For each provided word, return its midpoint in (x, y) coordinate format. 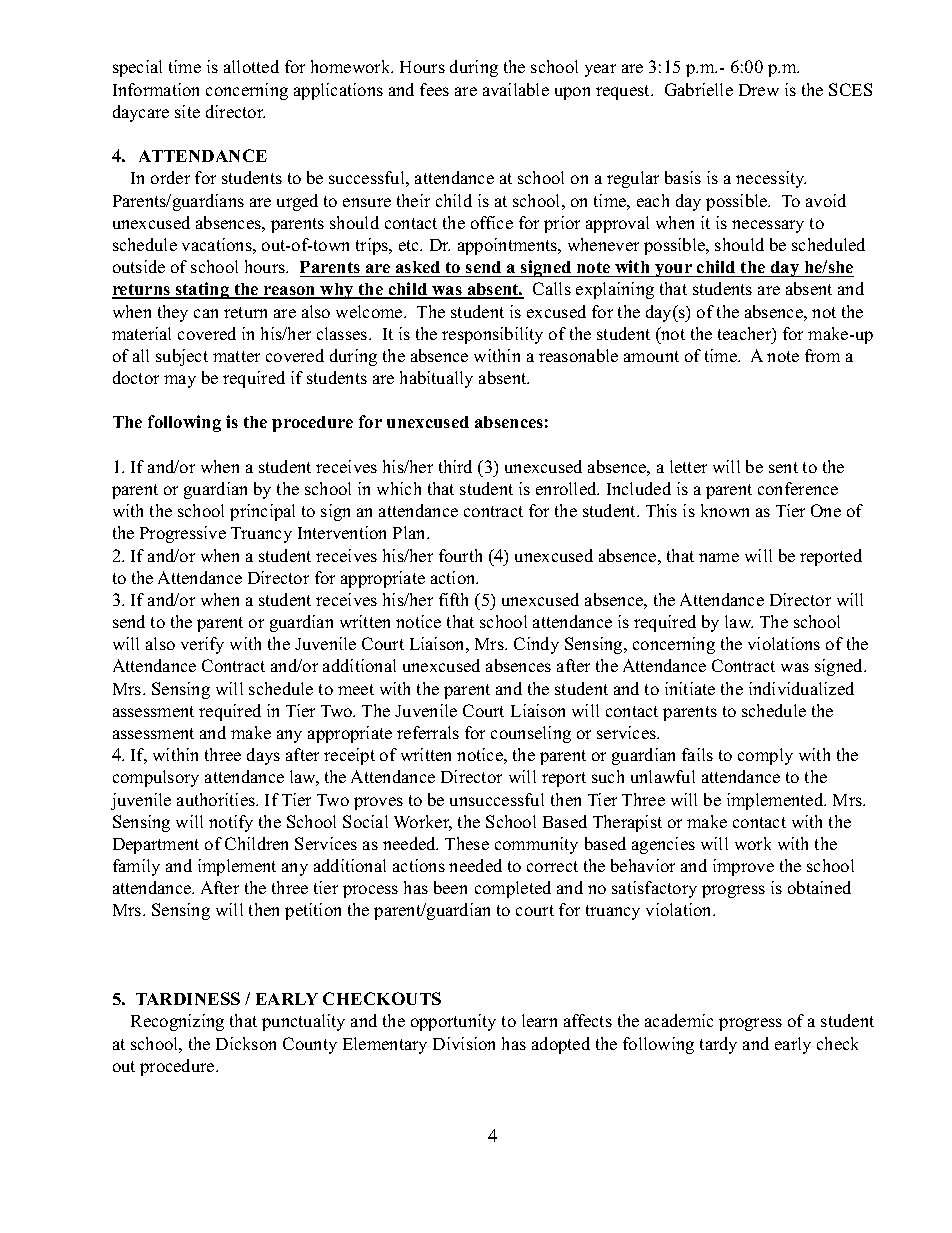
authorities (217, 799)
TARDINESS (188, 998)
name (719, 557)
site (187, 111)
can (206, 313)
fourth (460, 555)
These (467, 843)
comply (765, 756)
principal (262, 512)
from (822, 355)
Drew (759, 90)
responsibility (492, 335)
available (516, 89)
